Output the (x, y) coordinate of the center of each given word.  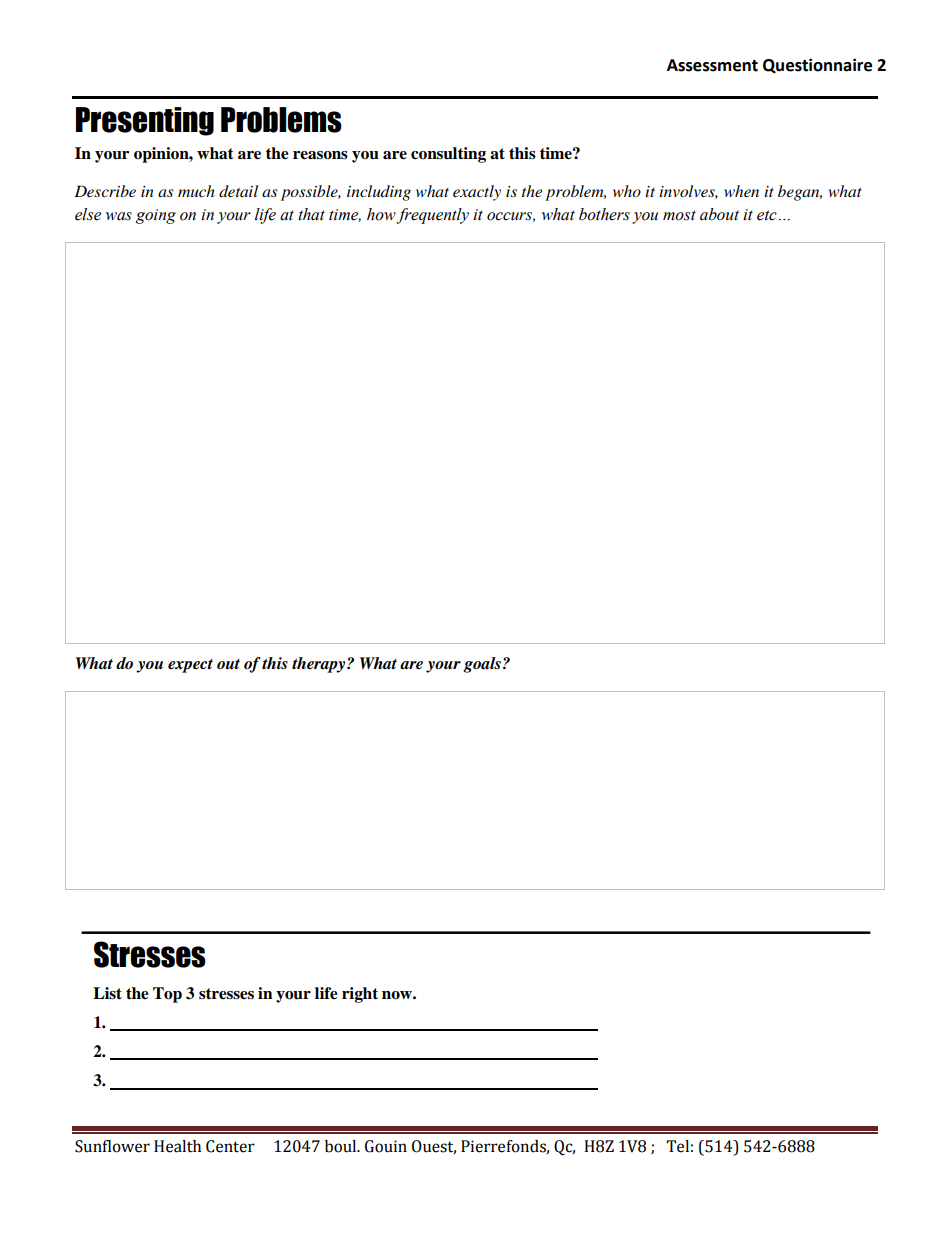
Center (230, 1146)
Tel (677, 1146)
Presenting (145, 121)
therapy (320, 665)
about (719, 214)
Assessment (712, 65)
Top (167, 995)
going (156, 216)
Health (177, 1146)
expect (190, 666)
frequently (432, 216)
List (107, 993)
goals (482, 665)
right (360, 995)
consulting (448, 155)
